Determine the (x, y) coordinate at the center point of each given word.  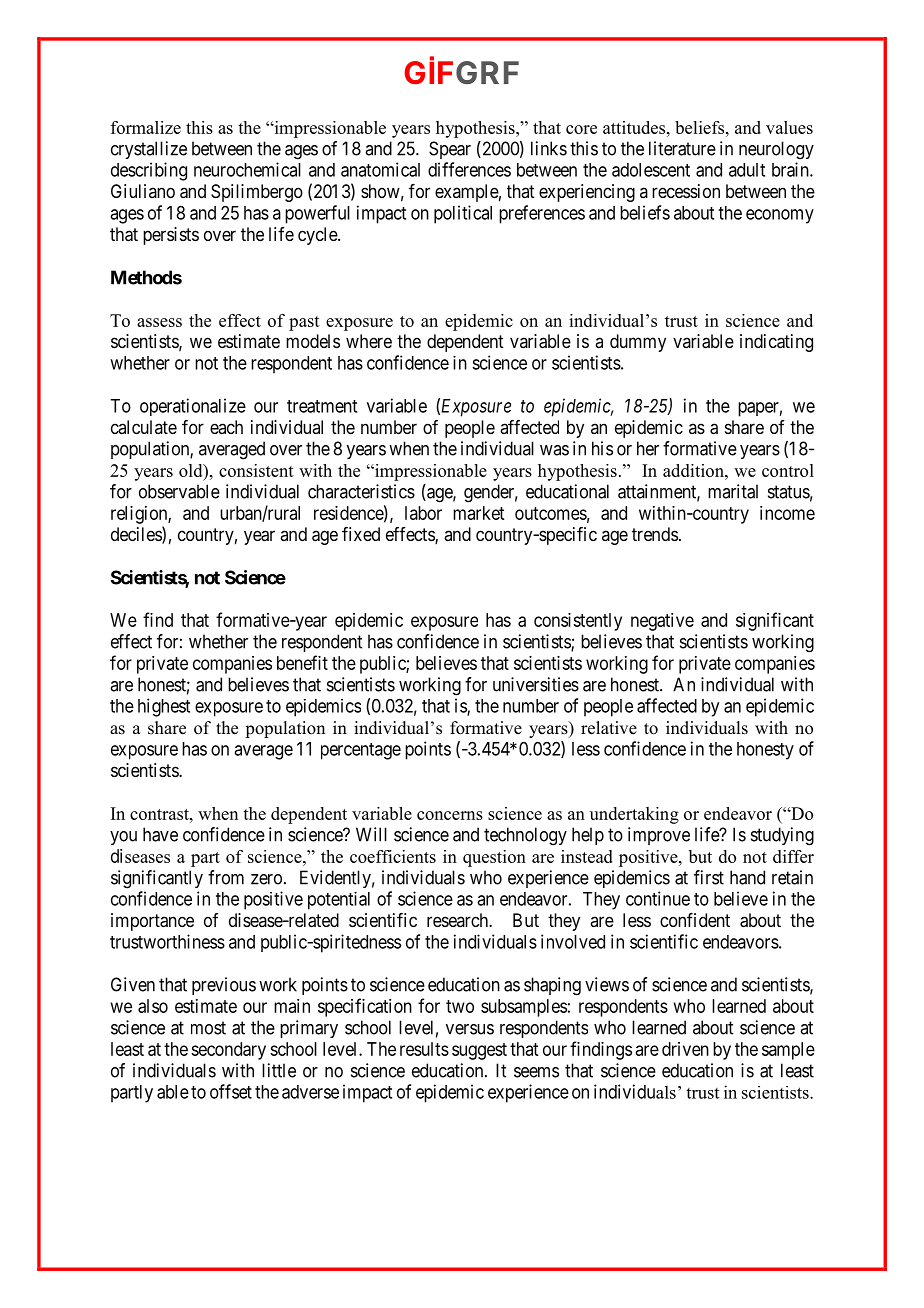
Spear (450, 150)
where (369, 341)
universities (536, 684)
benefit (302, 662)
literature (682, 148)
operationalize (193, 407)
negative (662, 622)
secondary (228, 1051)
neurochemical (247, 169)
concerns (450, 815)
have (160, 834)
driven (685, 1049)
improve (659, 836)
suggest (479, 1051)
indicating (776, 343)
